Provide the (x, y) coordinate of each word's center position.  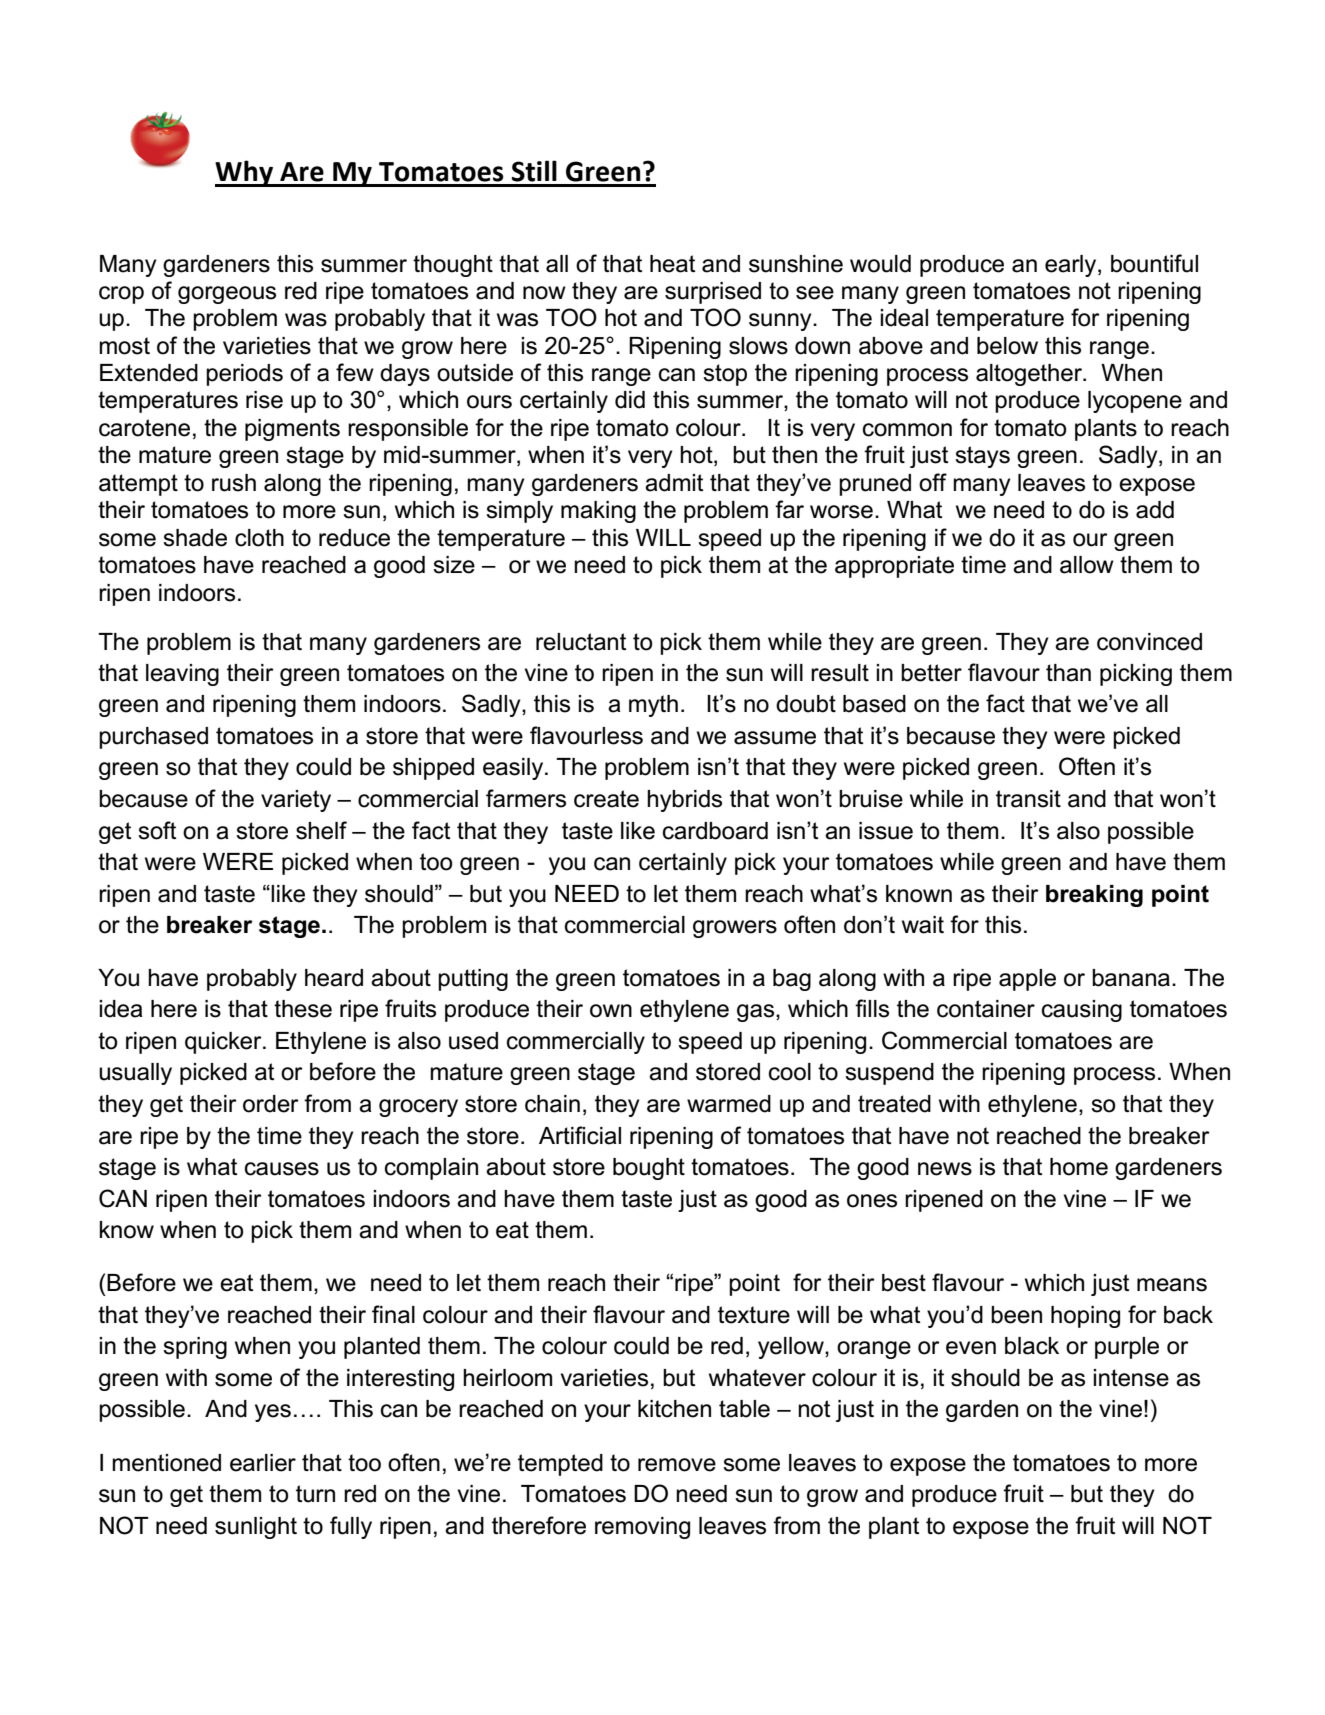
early (1072, 266)
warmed (729, 1104)
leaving (182, 675)
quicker (224, 1043)
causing (1082, 1011)
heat (672, 264)
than (1068, 673)
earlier (263, 1463)
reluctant (581, 642)
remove (677, 1465)
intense (1131, 1378)
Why (245, 173)
